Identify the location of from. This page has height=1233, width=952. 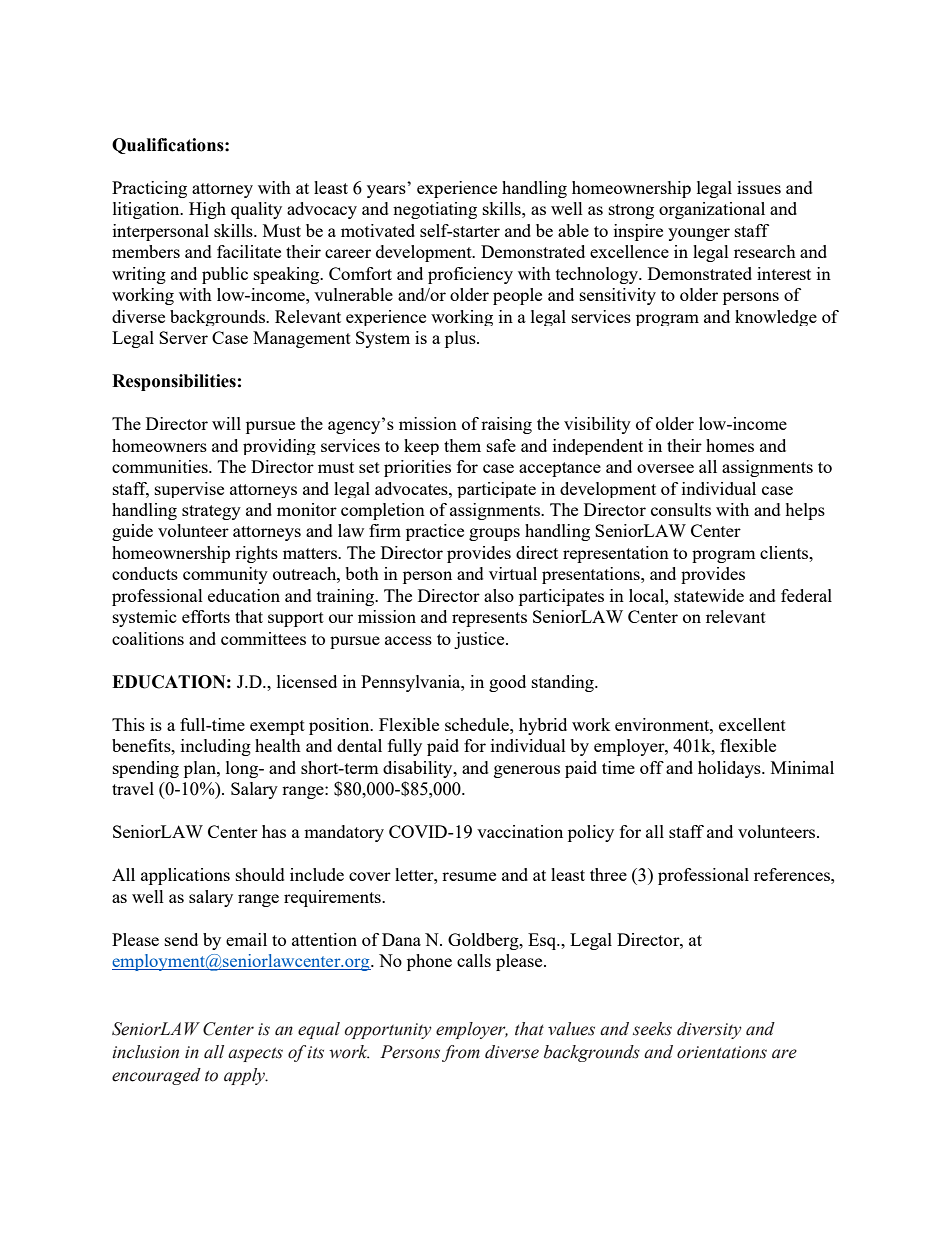
(461, 1053).
